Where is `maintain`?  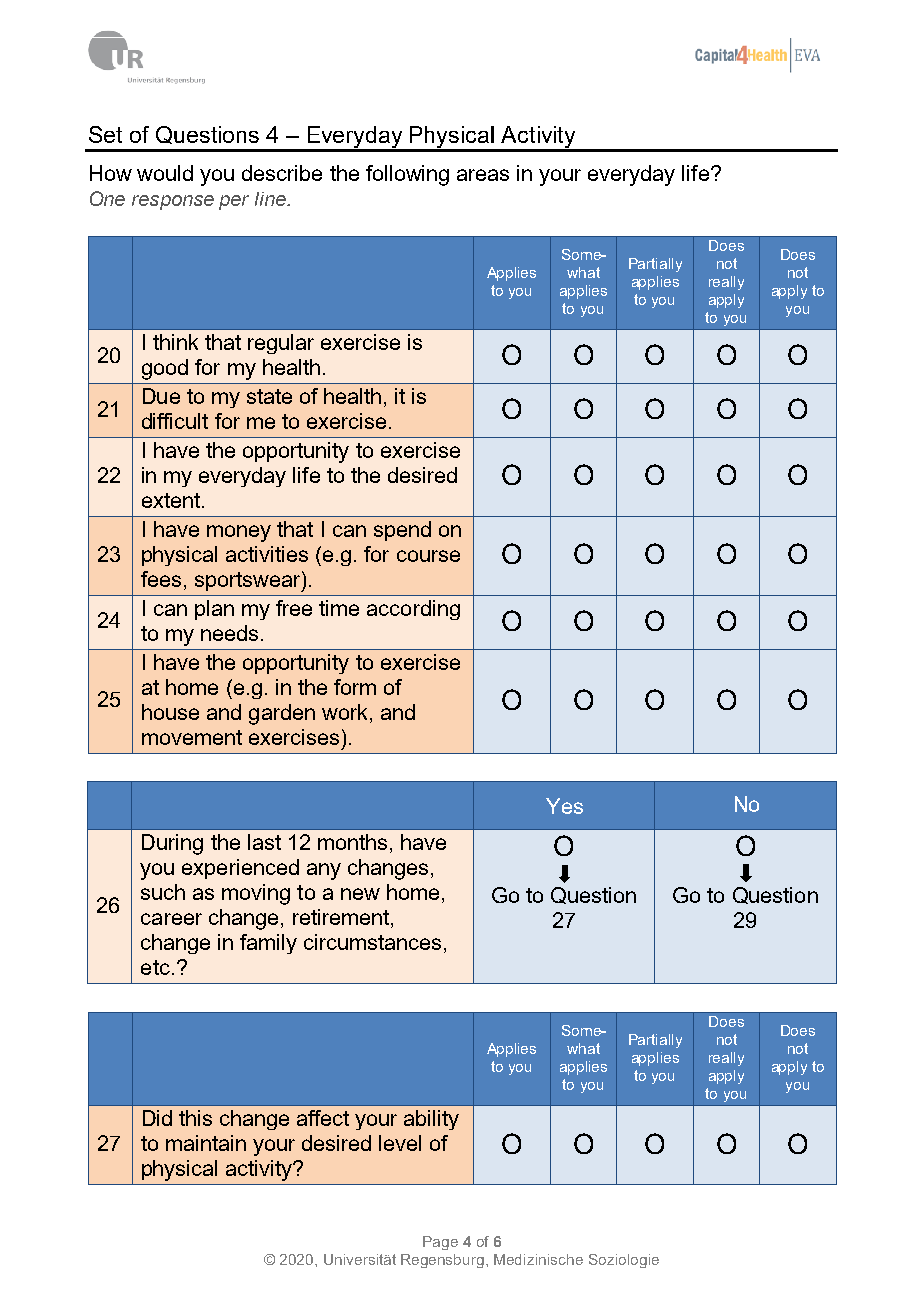 maintain is located at coordinates (206, 1143).
